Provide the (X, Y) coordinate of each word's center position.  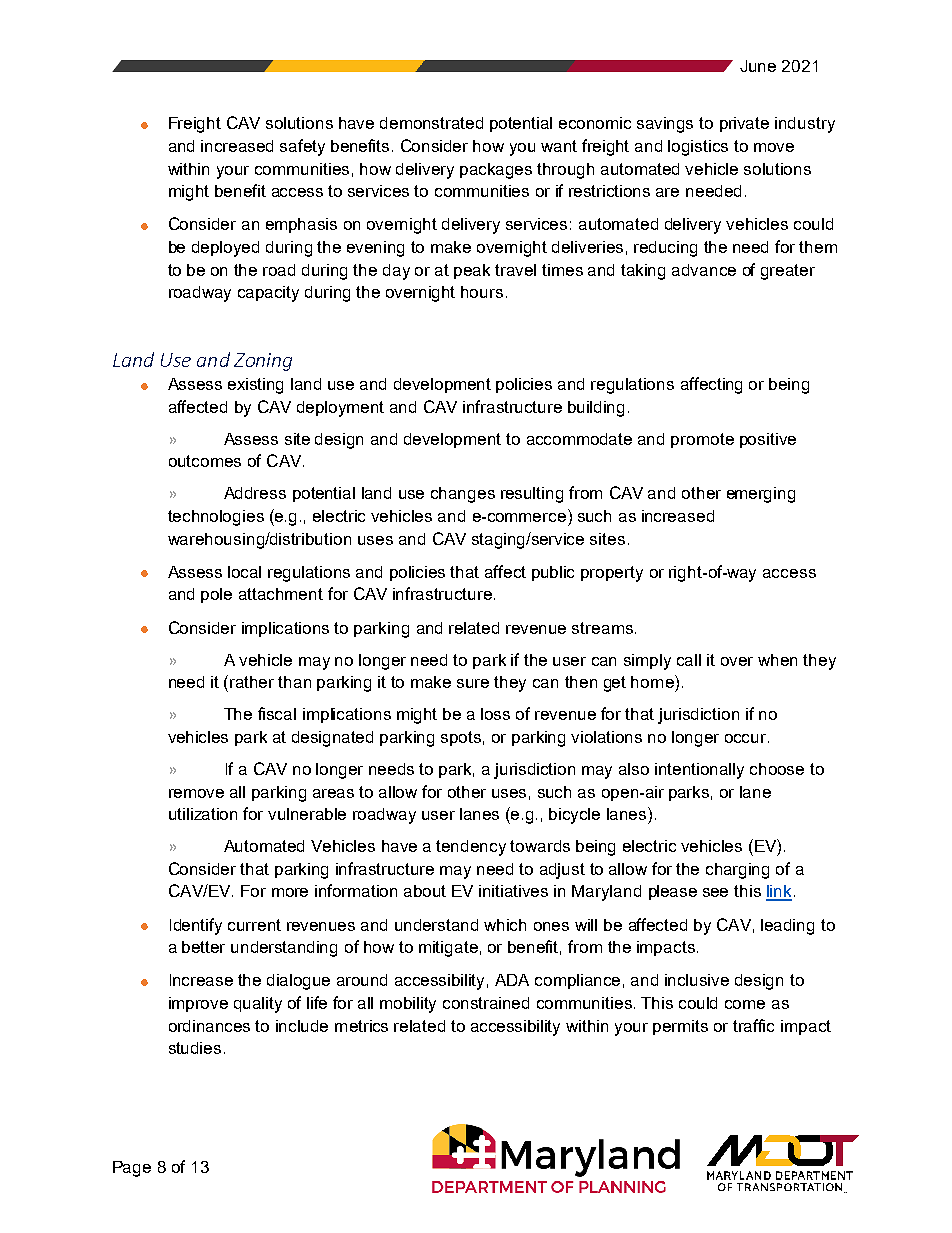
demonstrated (431, 123)
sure (473, 683)
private (744, 124)
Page (132, 1169)
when (777, 660)
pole (216, 595)
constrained (486, 1003)
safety (302, 147)
